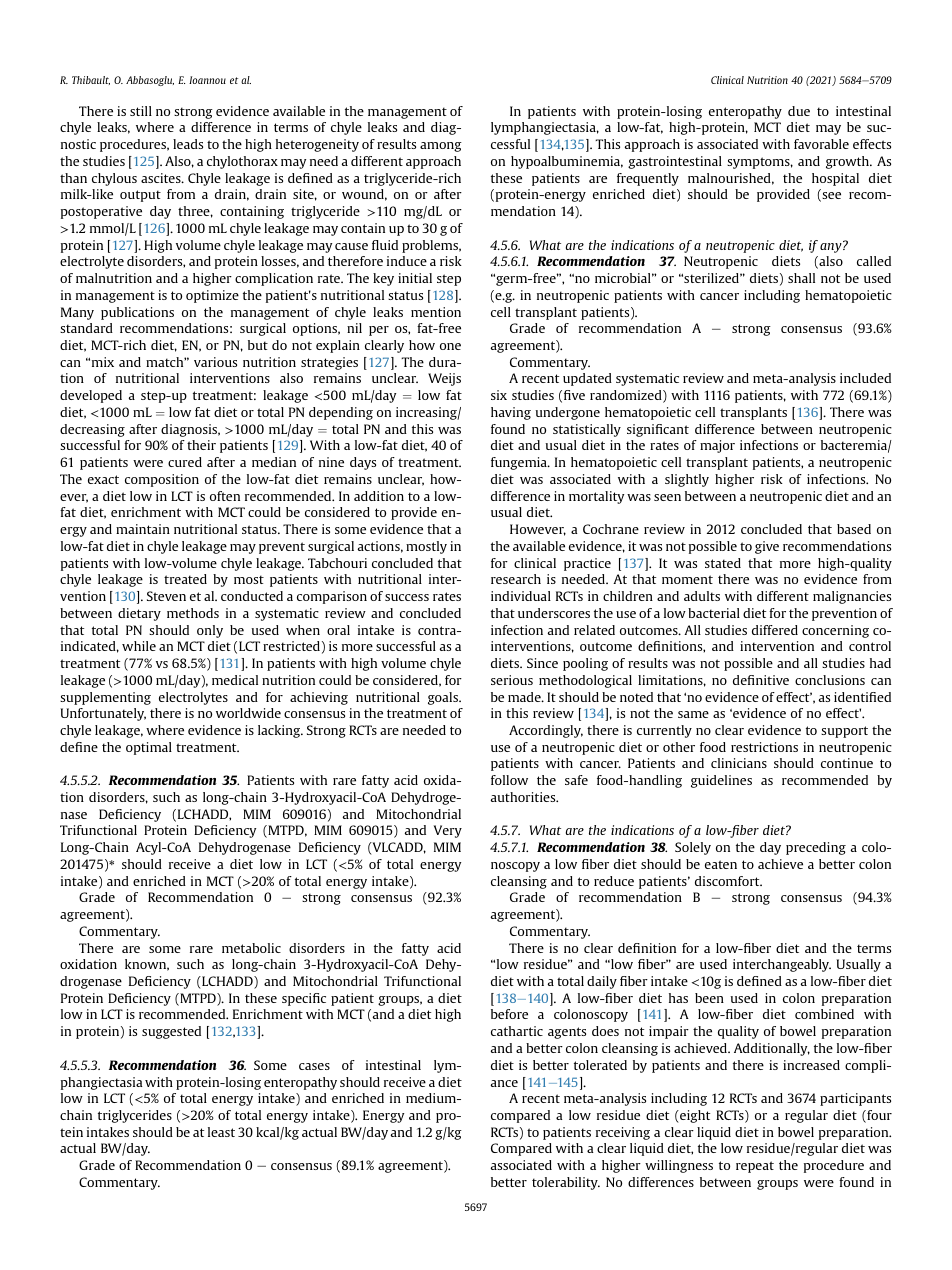 The width and height of the image is (952, 1270). I want to click on differed, so click(775, 630).
